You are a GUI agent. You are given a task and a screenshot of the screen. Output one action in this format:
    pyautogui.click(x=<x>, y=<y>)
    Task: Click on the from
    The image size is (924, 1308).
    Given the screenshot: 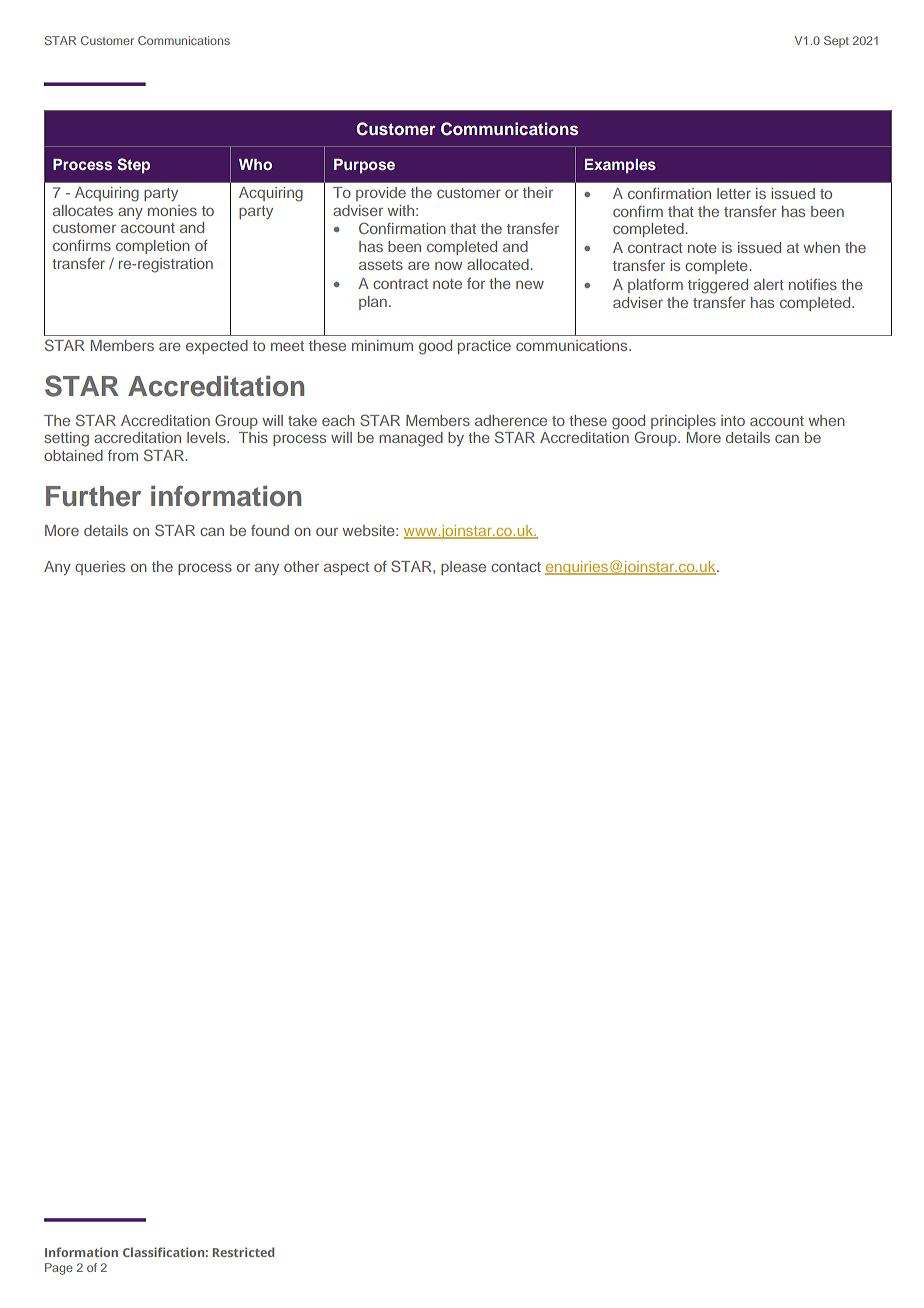 What is the action you would take?
    pyautogui.click(x=123, y=455)
